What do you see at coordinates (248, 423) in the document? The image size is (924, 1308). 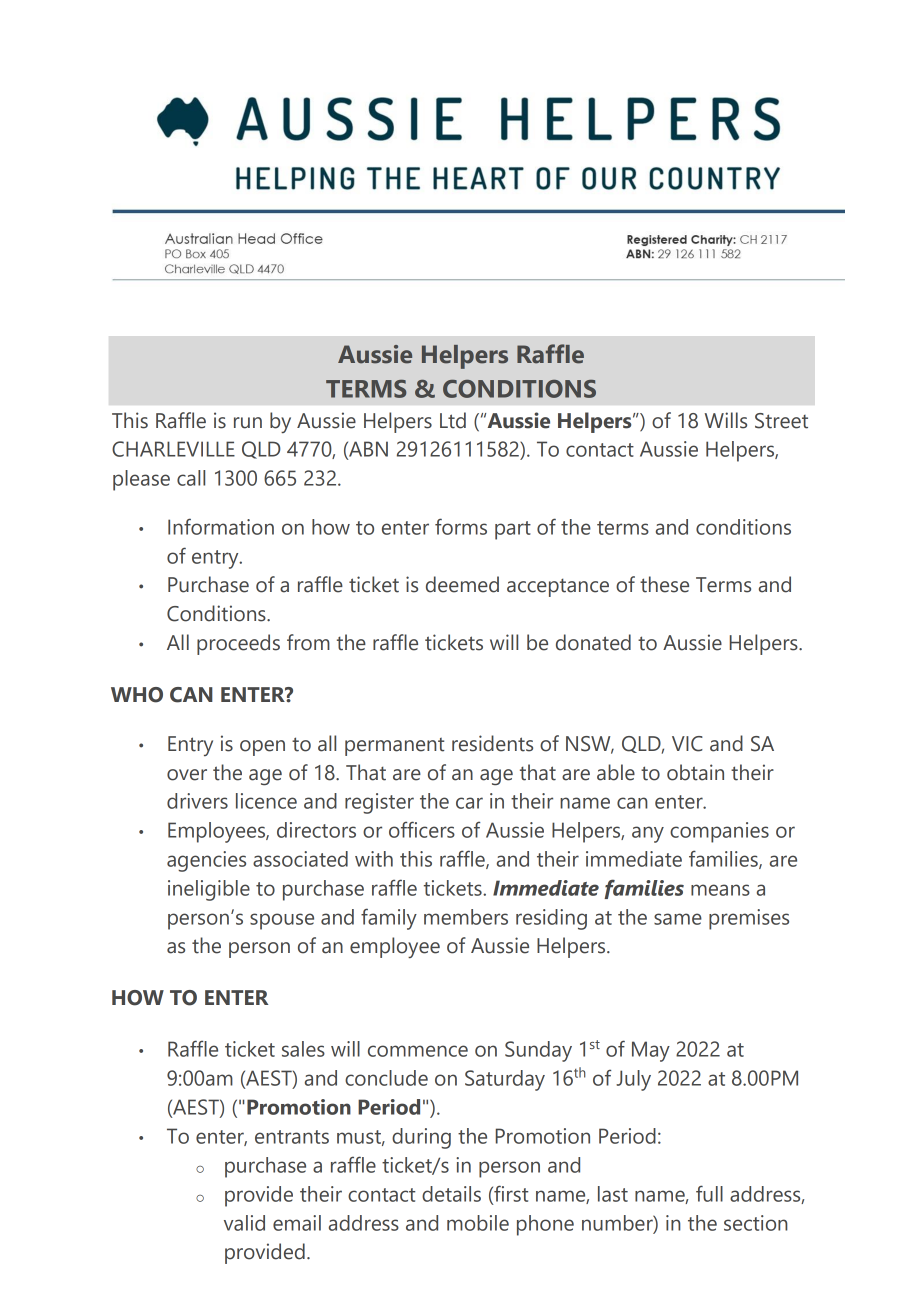 I see `run` at bounding box center [248, 423].
